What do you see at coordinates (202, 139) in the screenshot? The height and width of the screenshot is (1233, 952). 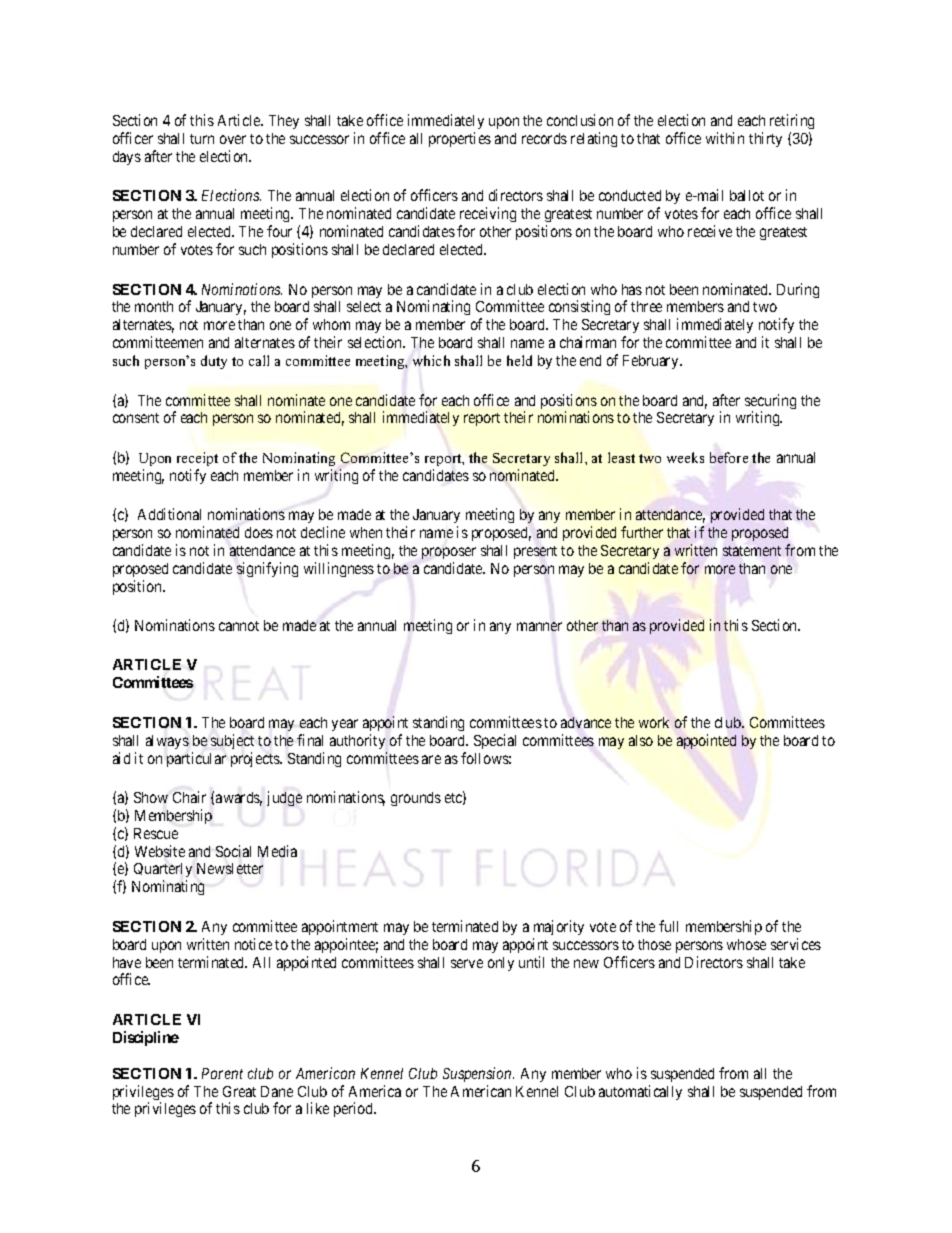 I see `turn` at bounding box center [202, 139].
